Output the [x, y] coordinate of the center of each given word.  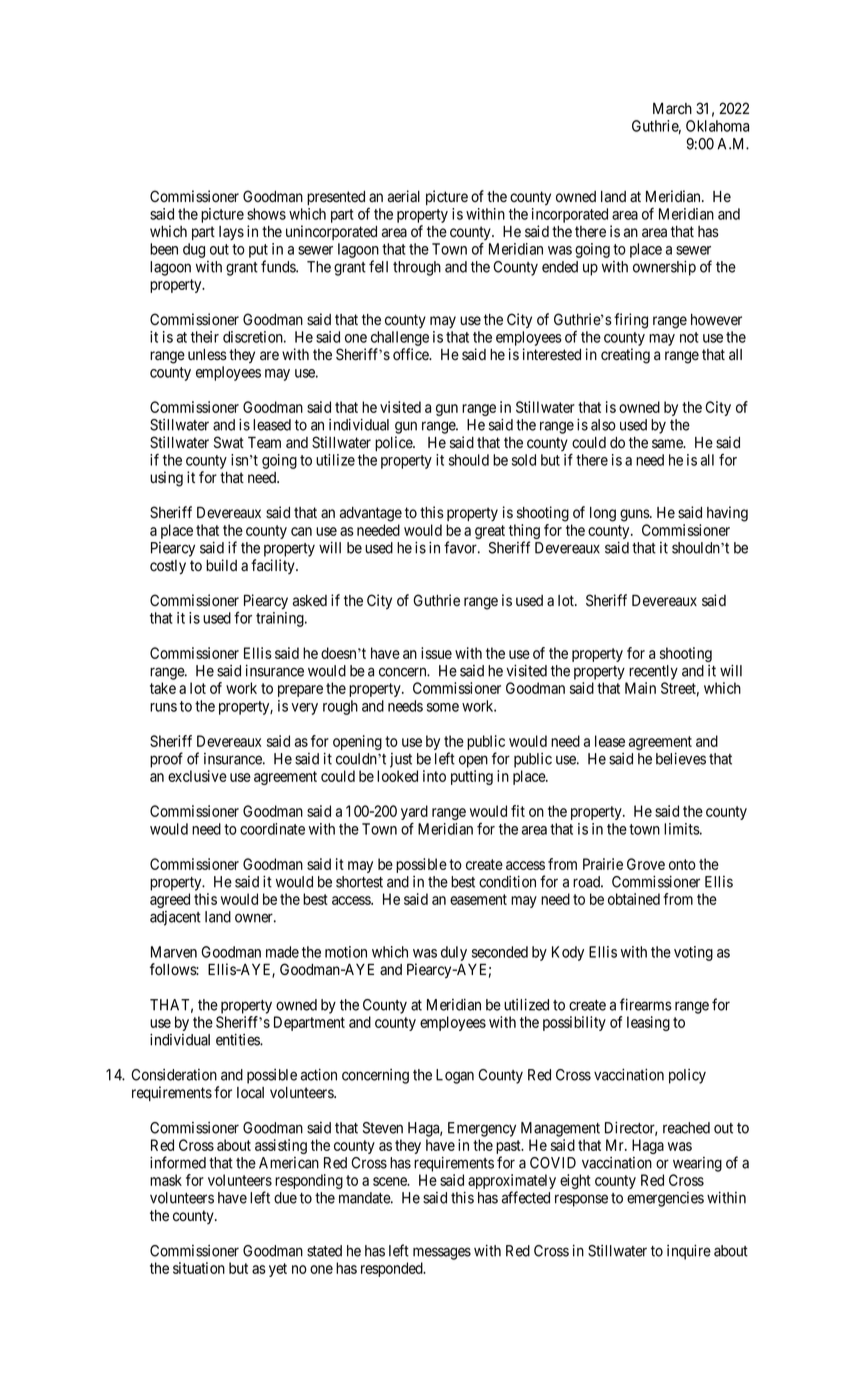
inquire [689, 1252]
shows [266, 214]
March [672, 109]
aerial [404, 196]
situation [199, 1268]
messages [442, 1253]
